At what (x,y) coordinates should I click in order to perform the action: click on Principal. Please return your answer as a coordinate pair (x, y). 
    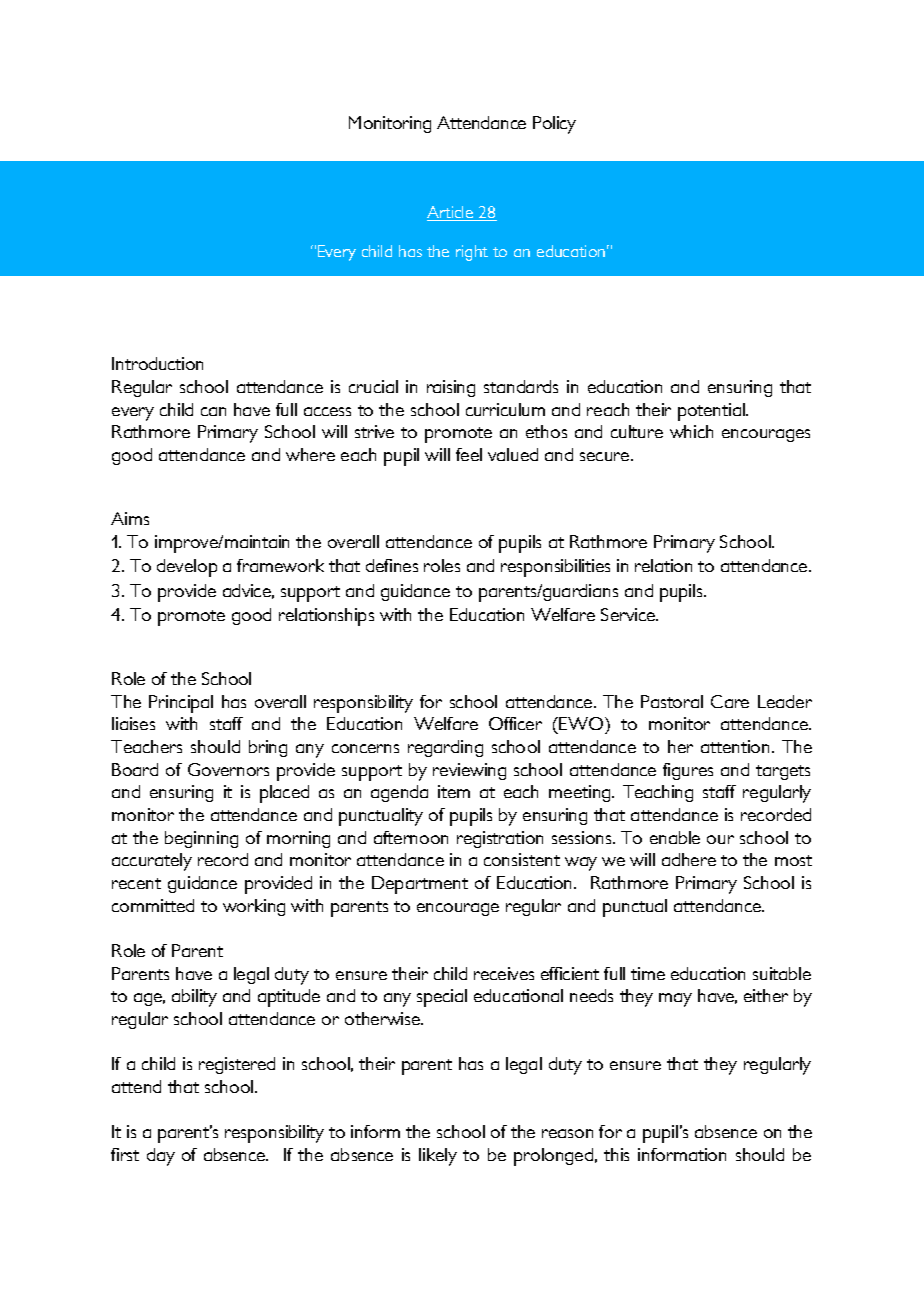
    Looking at the image, I should click on (181, 704).
